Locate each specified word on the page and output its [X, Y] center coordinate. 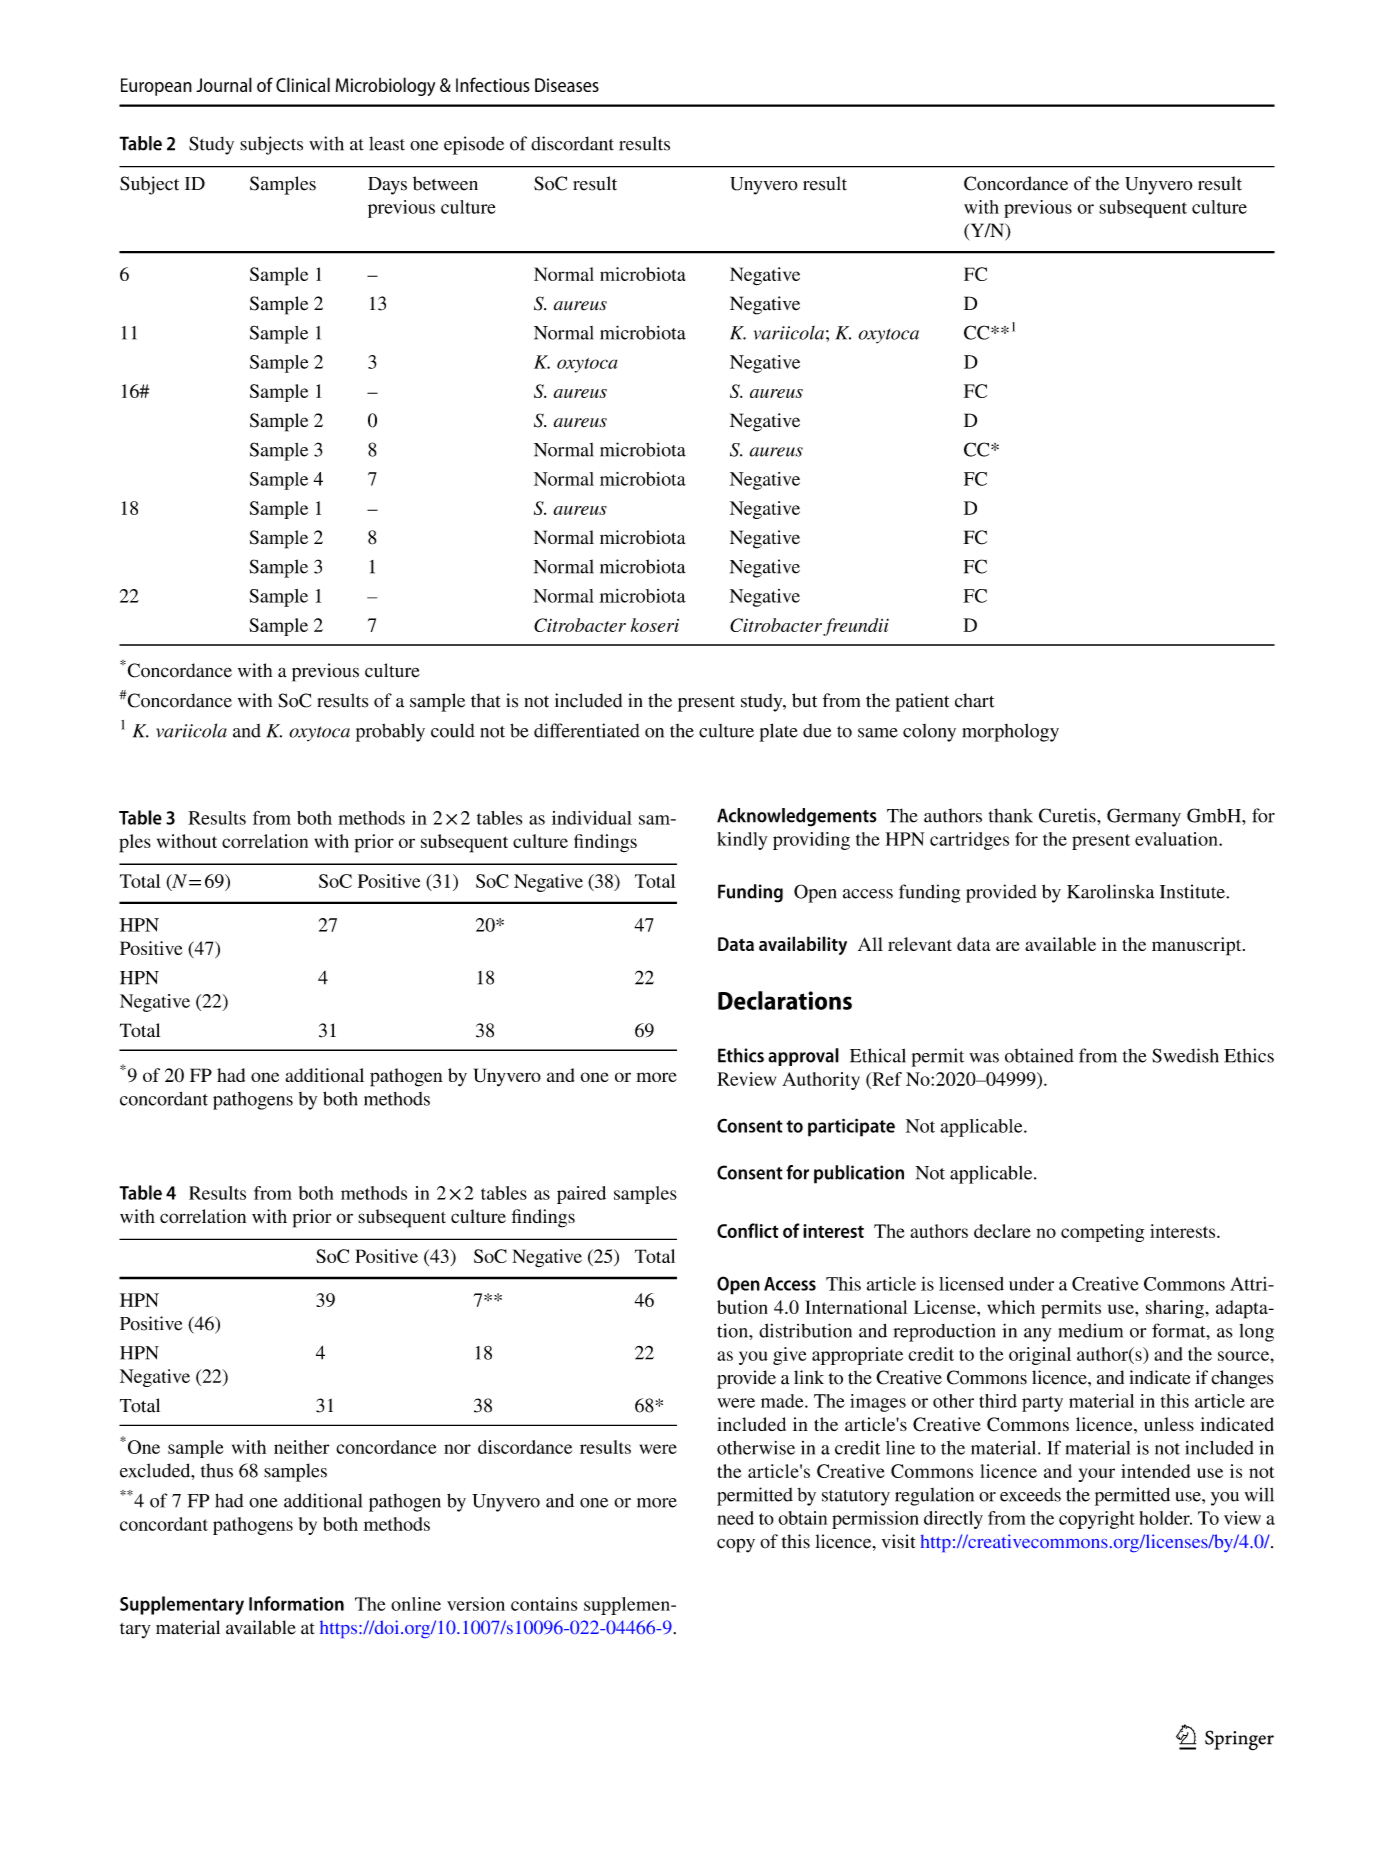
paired [581, 1195]
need [735, 1518]
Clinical [303, 84]
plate [779, 732]
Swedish [1185, 1055]
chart [974, 700]
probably [390, 732]
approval [803, 1057]
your [1097, 1475]
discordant [572, 143]
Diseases [567, 85]
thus [217, 1470]
